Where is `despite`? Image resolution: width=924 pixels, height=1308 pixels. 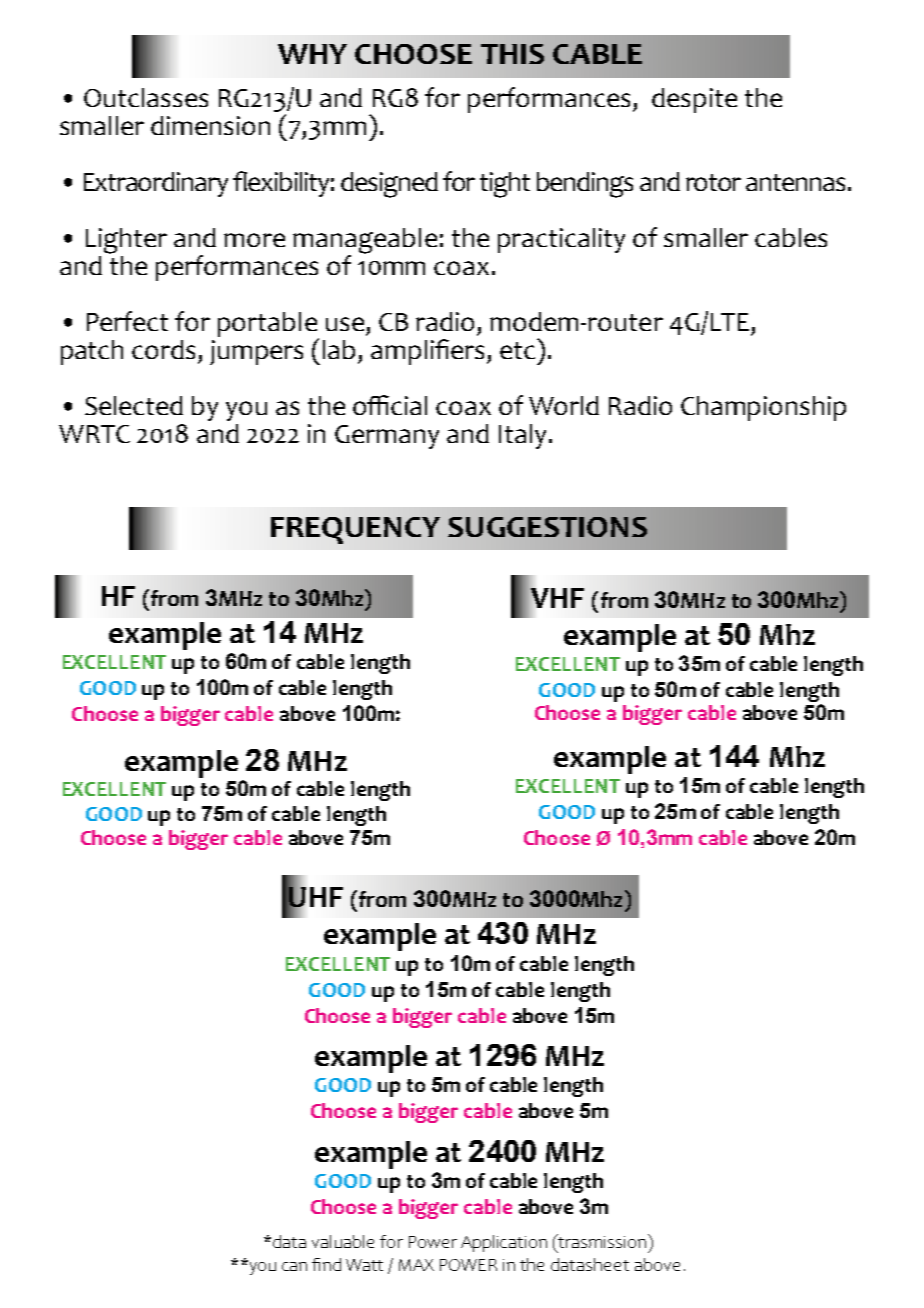
despite is located at coordinates (694, 100).
